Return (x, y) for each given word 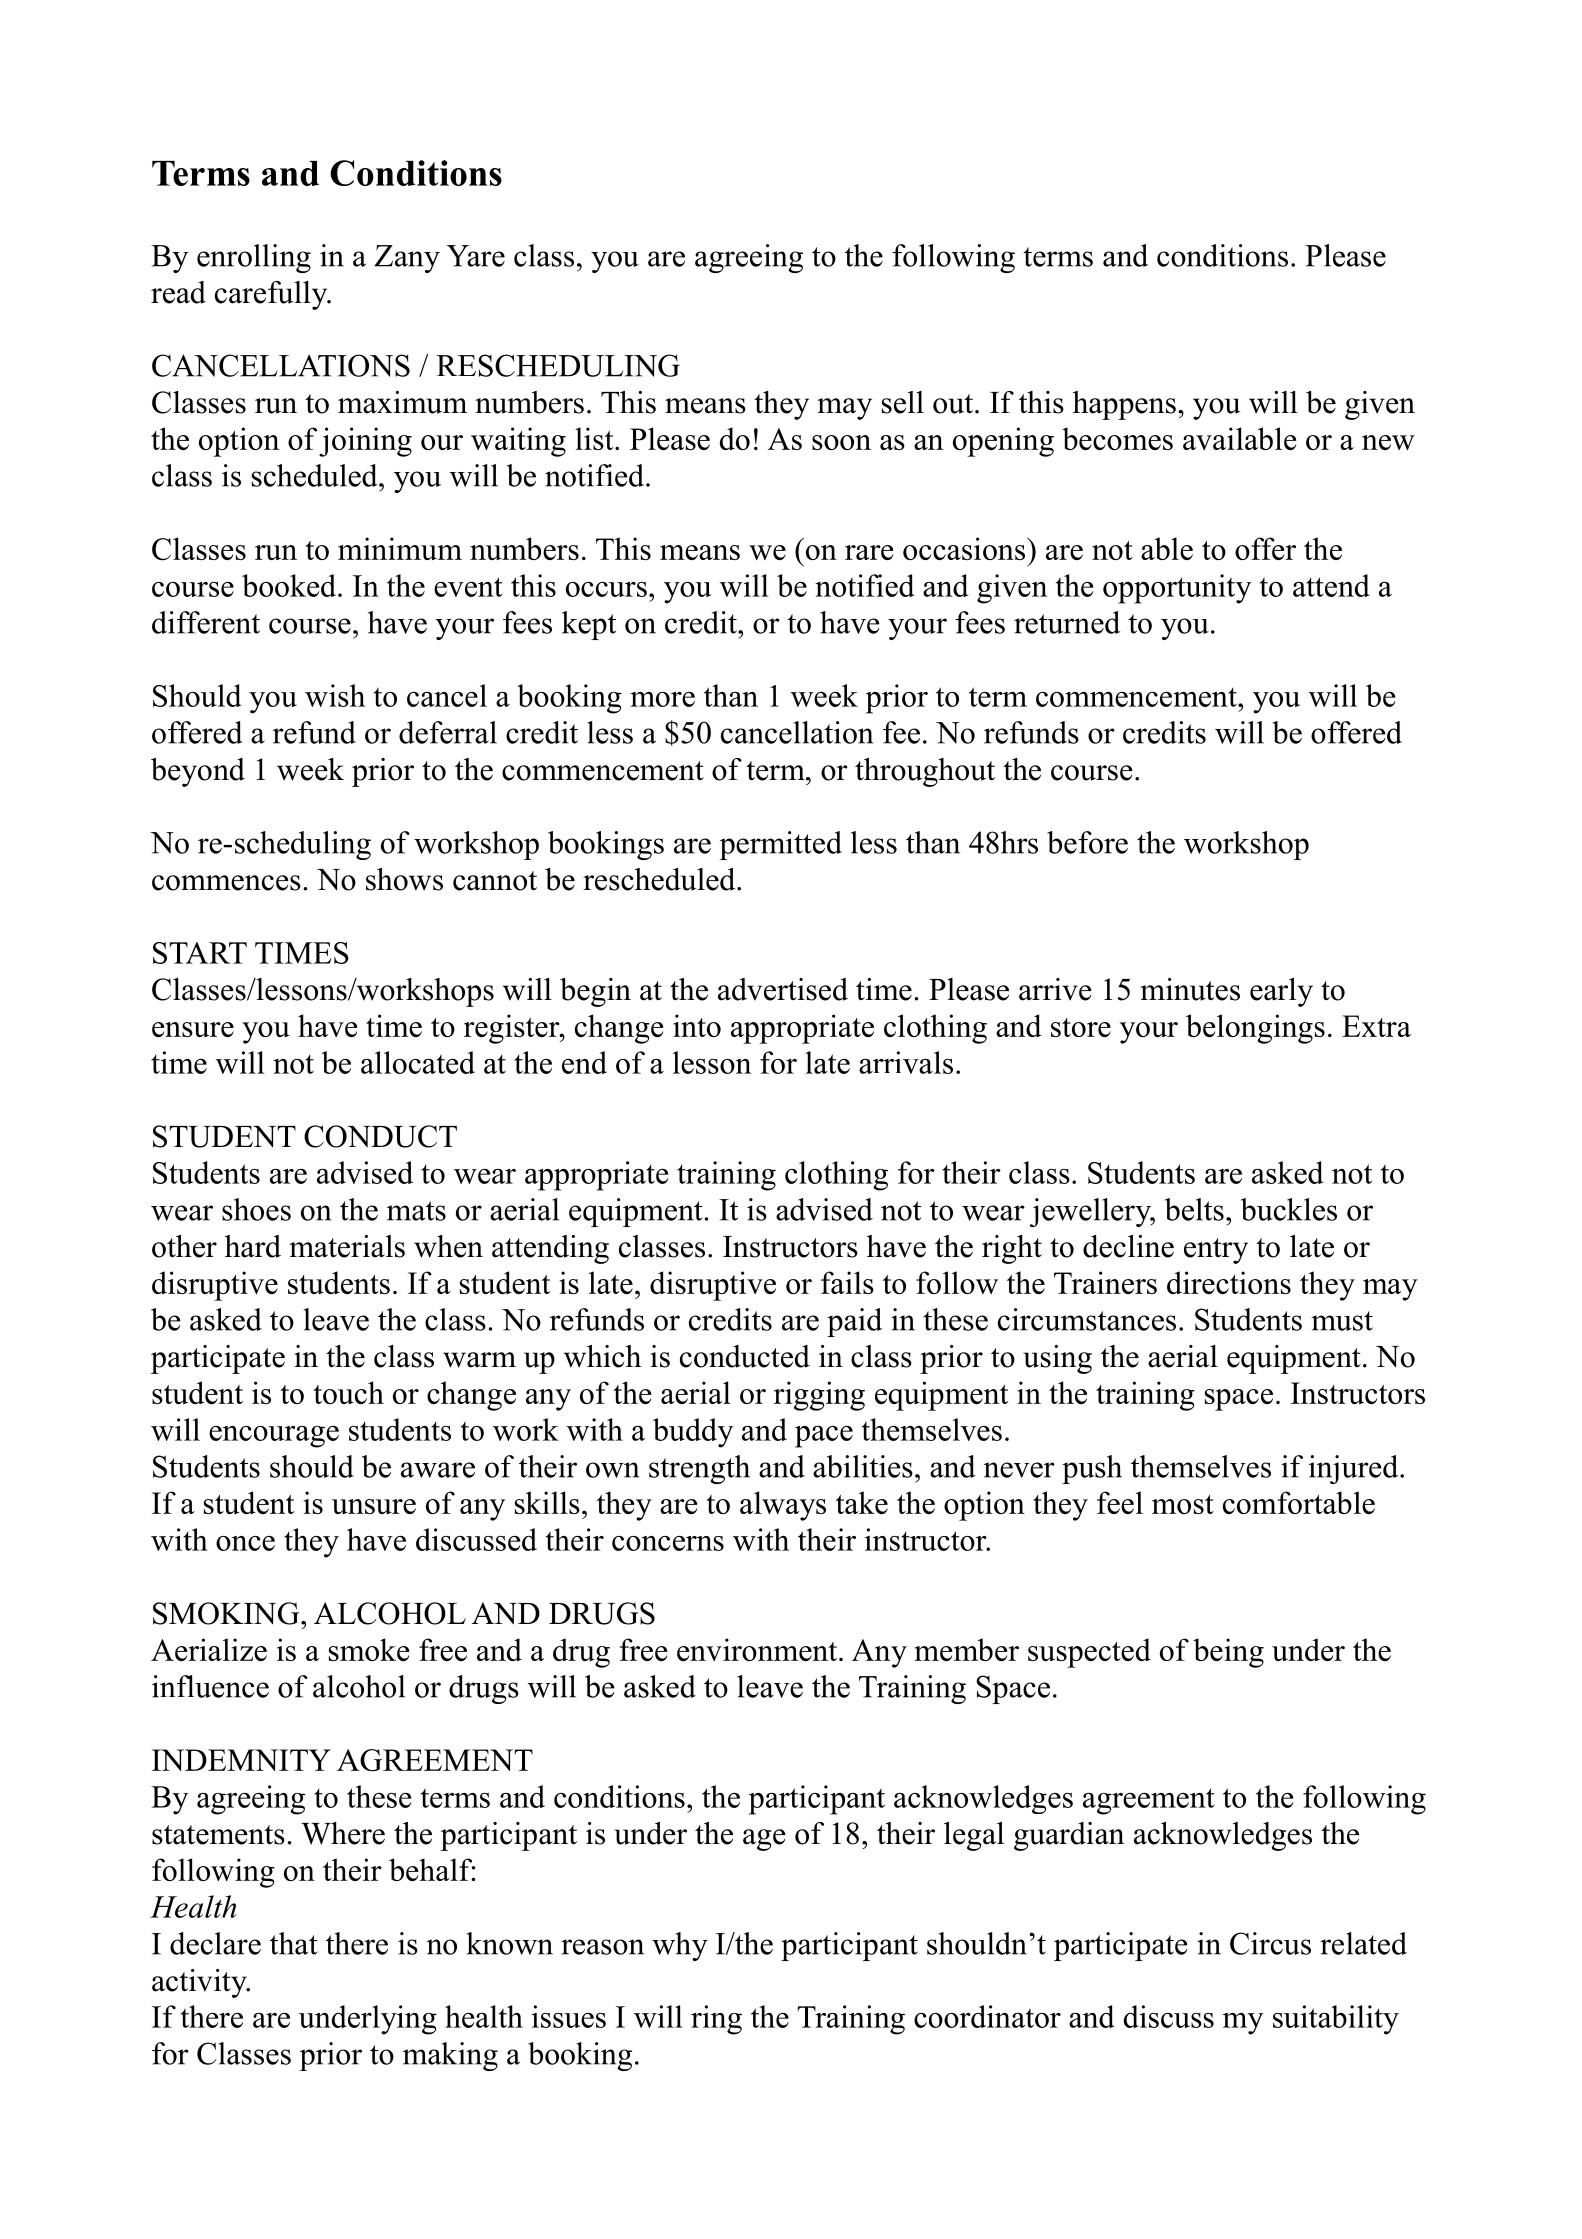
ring (716, 2020)
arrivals (906, 1062)
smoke (369, 1649)
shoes (256, 1209)
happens (1124, 405)
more (662, 699)
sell (903, 402)
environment (758, 1649)
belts (1194, 1209)
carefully (272, 295)
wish (335, 695)
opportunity (1177, 589)
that (294, 1943)
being (1228, 1653)
